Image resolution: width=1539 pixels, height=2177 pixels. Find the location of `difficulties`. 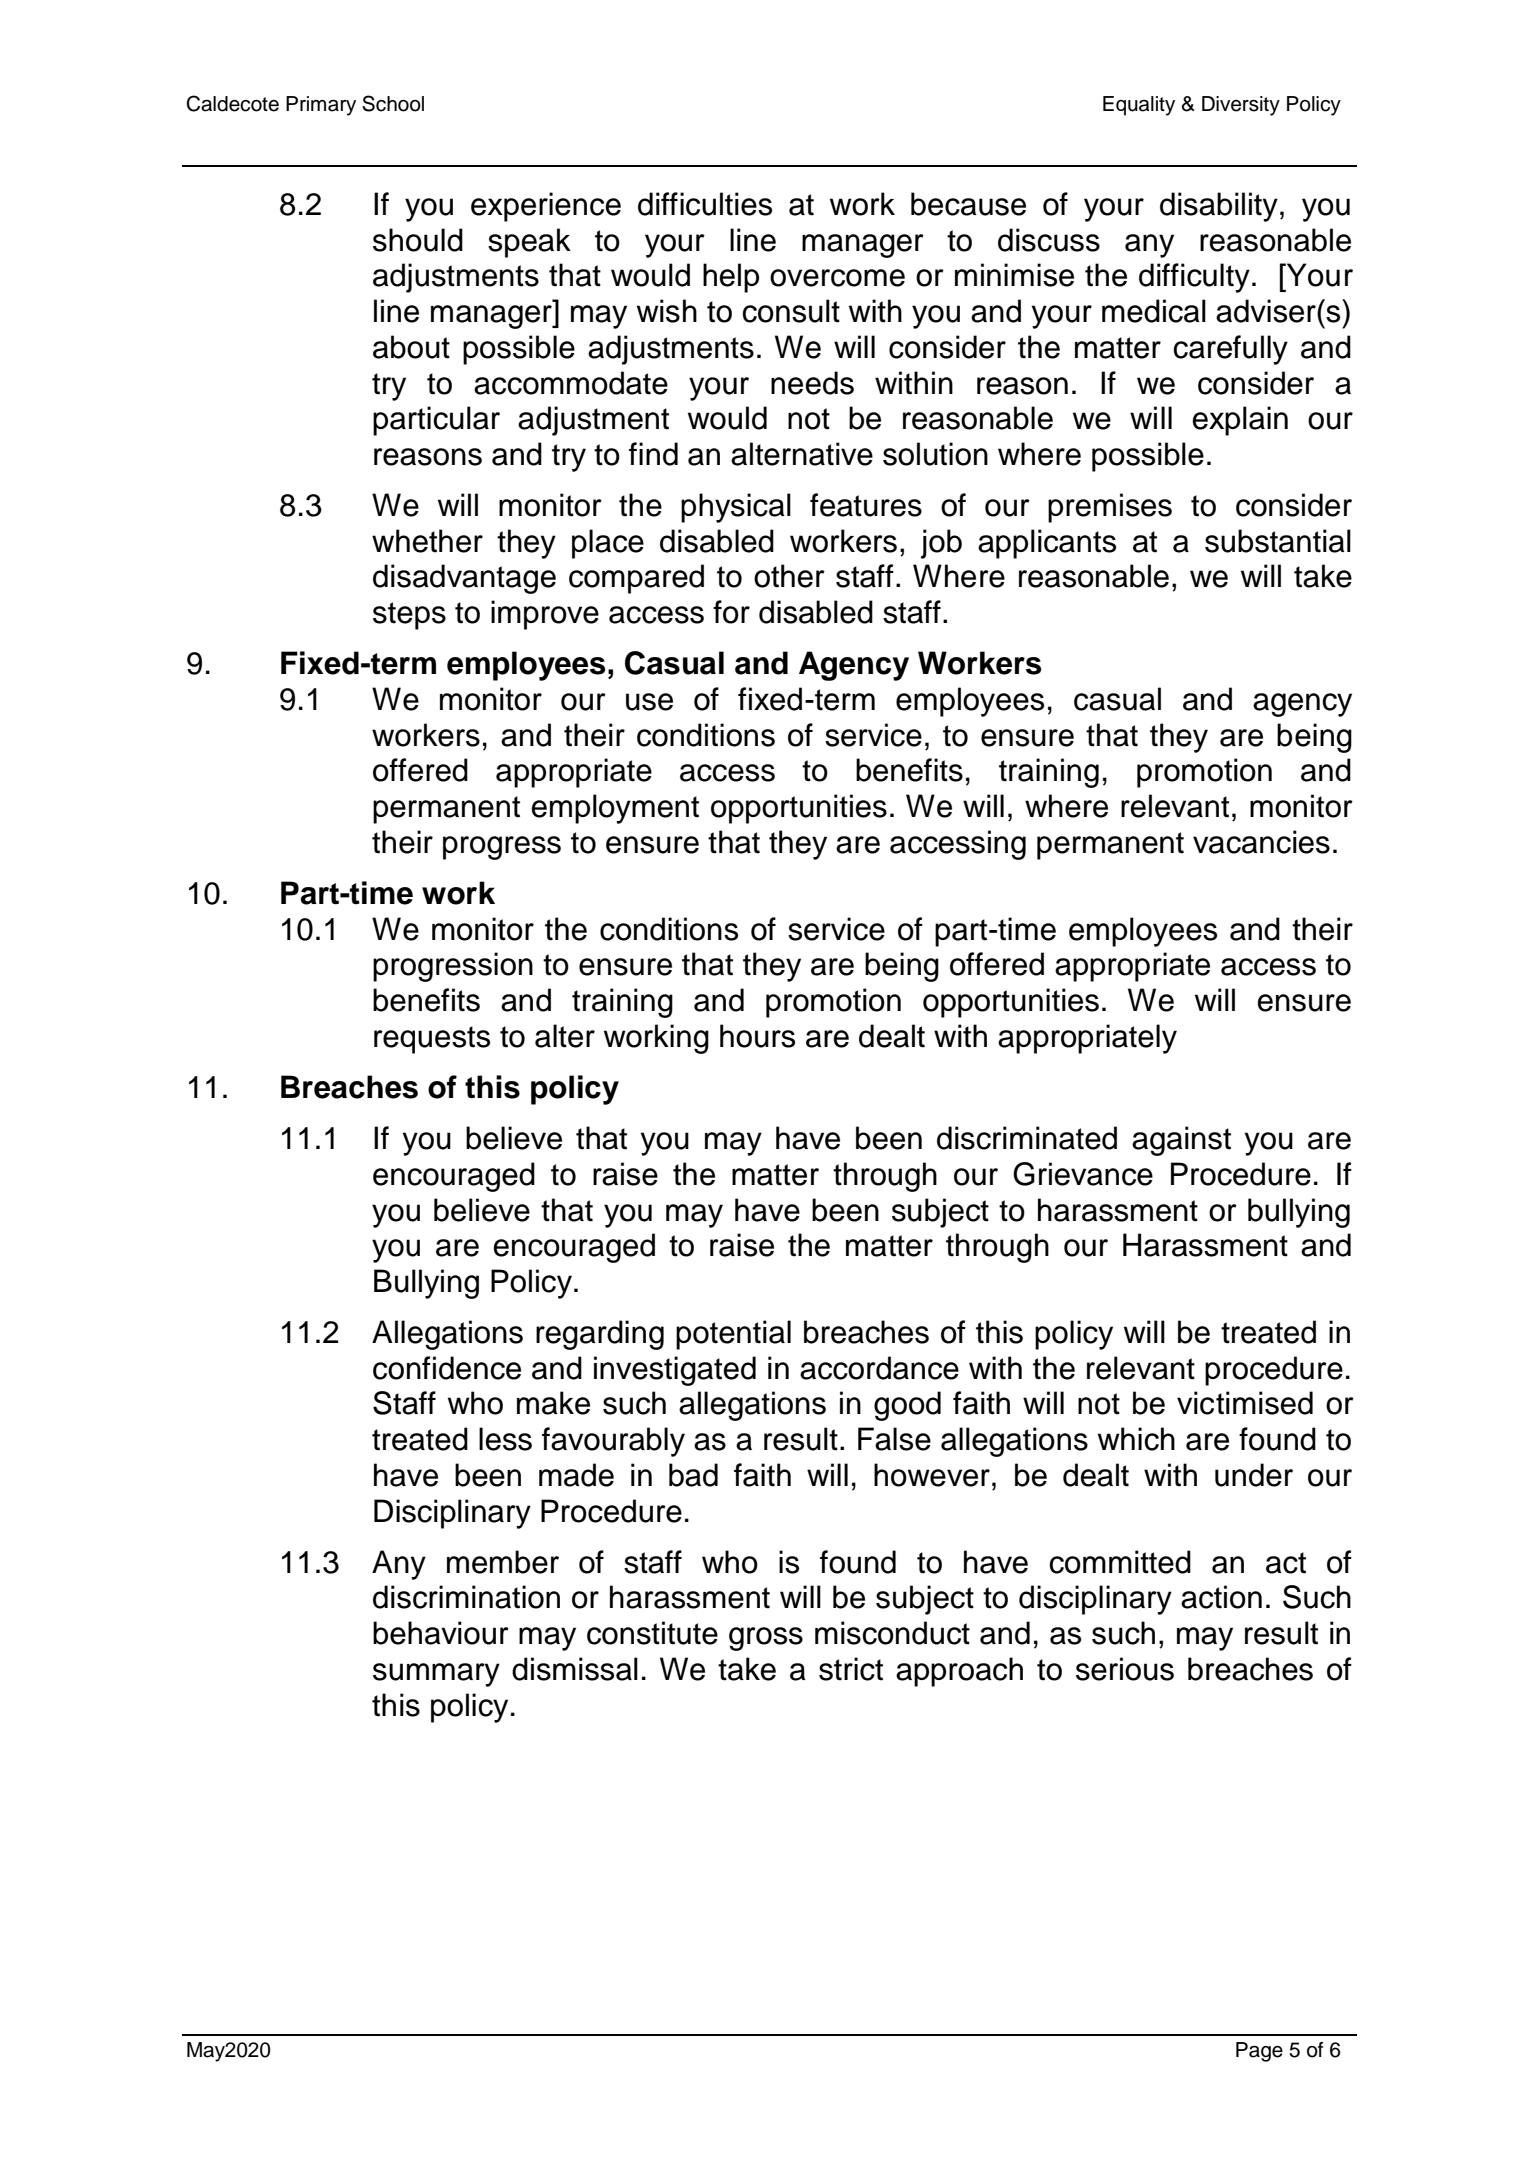

difficulties is located at coordinates (705, 204).
